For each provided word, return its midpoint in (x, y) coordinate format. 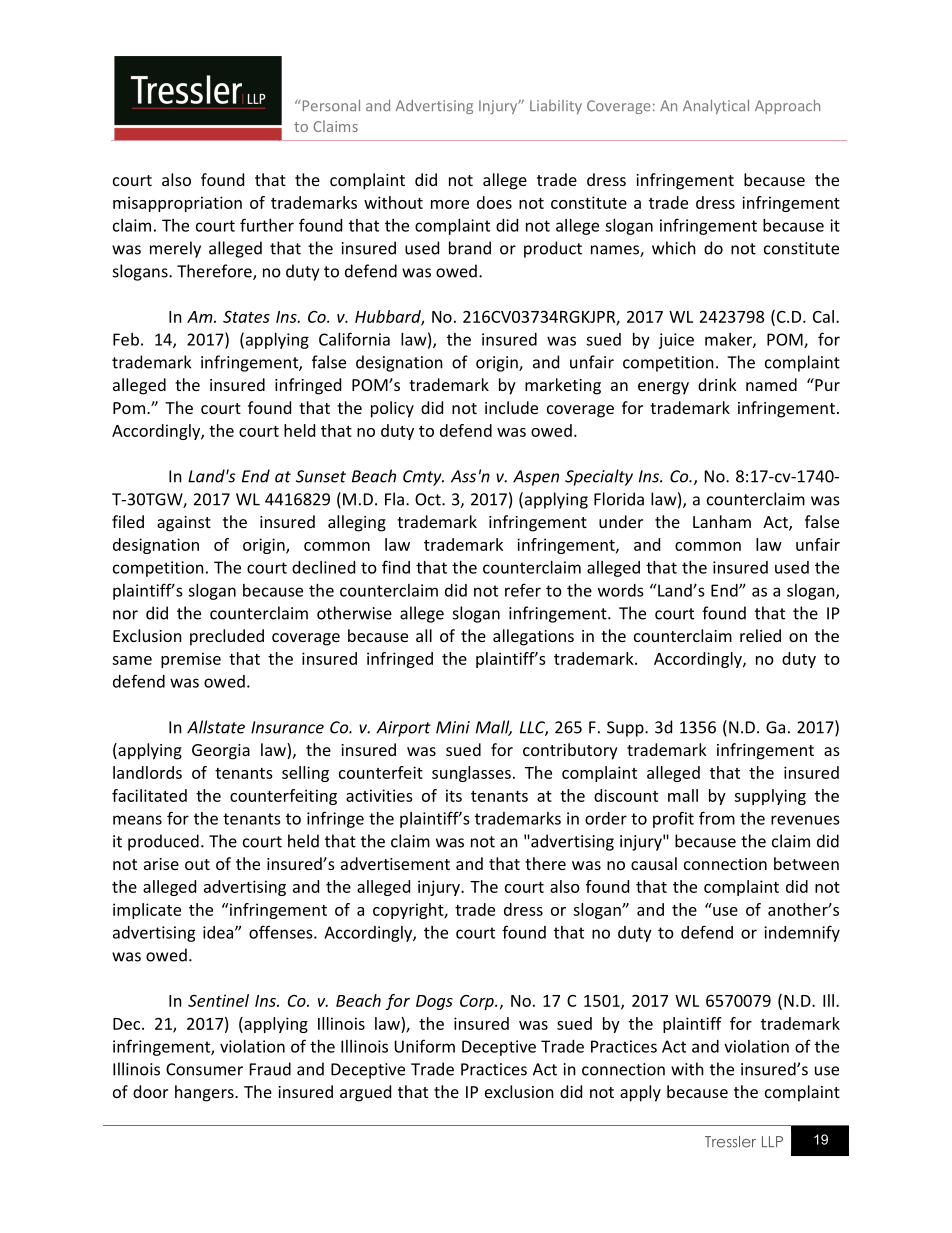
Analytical (716, 106)
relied (760, 635)
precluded (227, 637)
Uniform (424, 1046)
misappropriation (177, 204)
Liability (556, 107)
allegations (533, 637)
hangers (205, 1093)
